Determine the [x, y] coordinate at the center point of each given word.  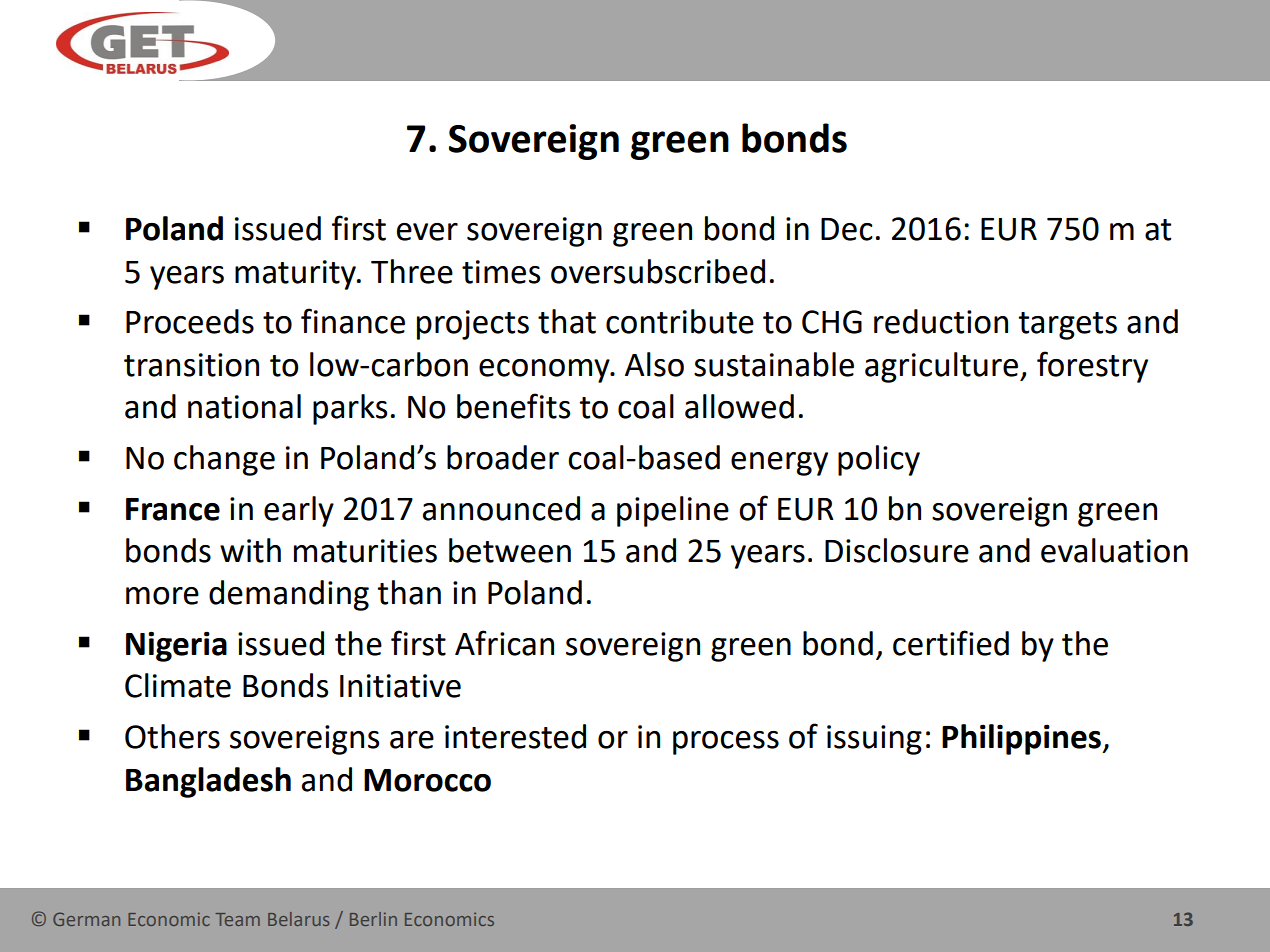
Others [172, 736]
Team [237, 919]
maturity [297, 275]
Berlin [373, 919]
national [244, 406]
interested [515, 736]
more [162, 596]
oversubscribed [658, 271]
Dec [847, 229]
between [510, 550]
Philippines [1022, 739]
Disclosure [897, 550]
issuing [874, 740]
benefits [513, 406]
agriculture [943, 367]
